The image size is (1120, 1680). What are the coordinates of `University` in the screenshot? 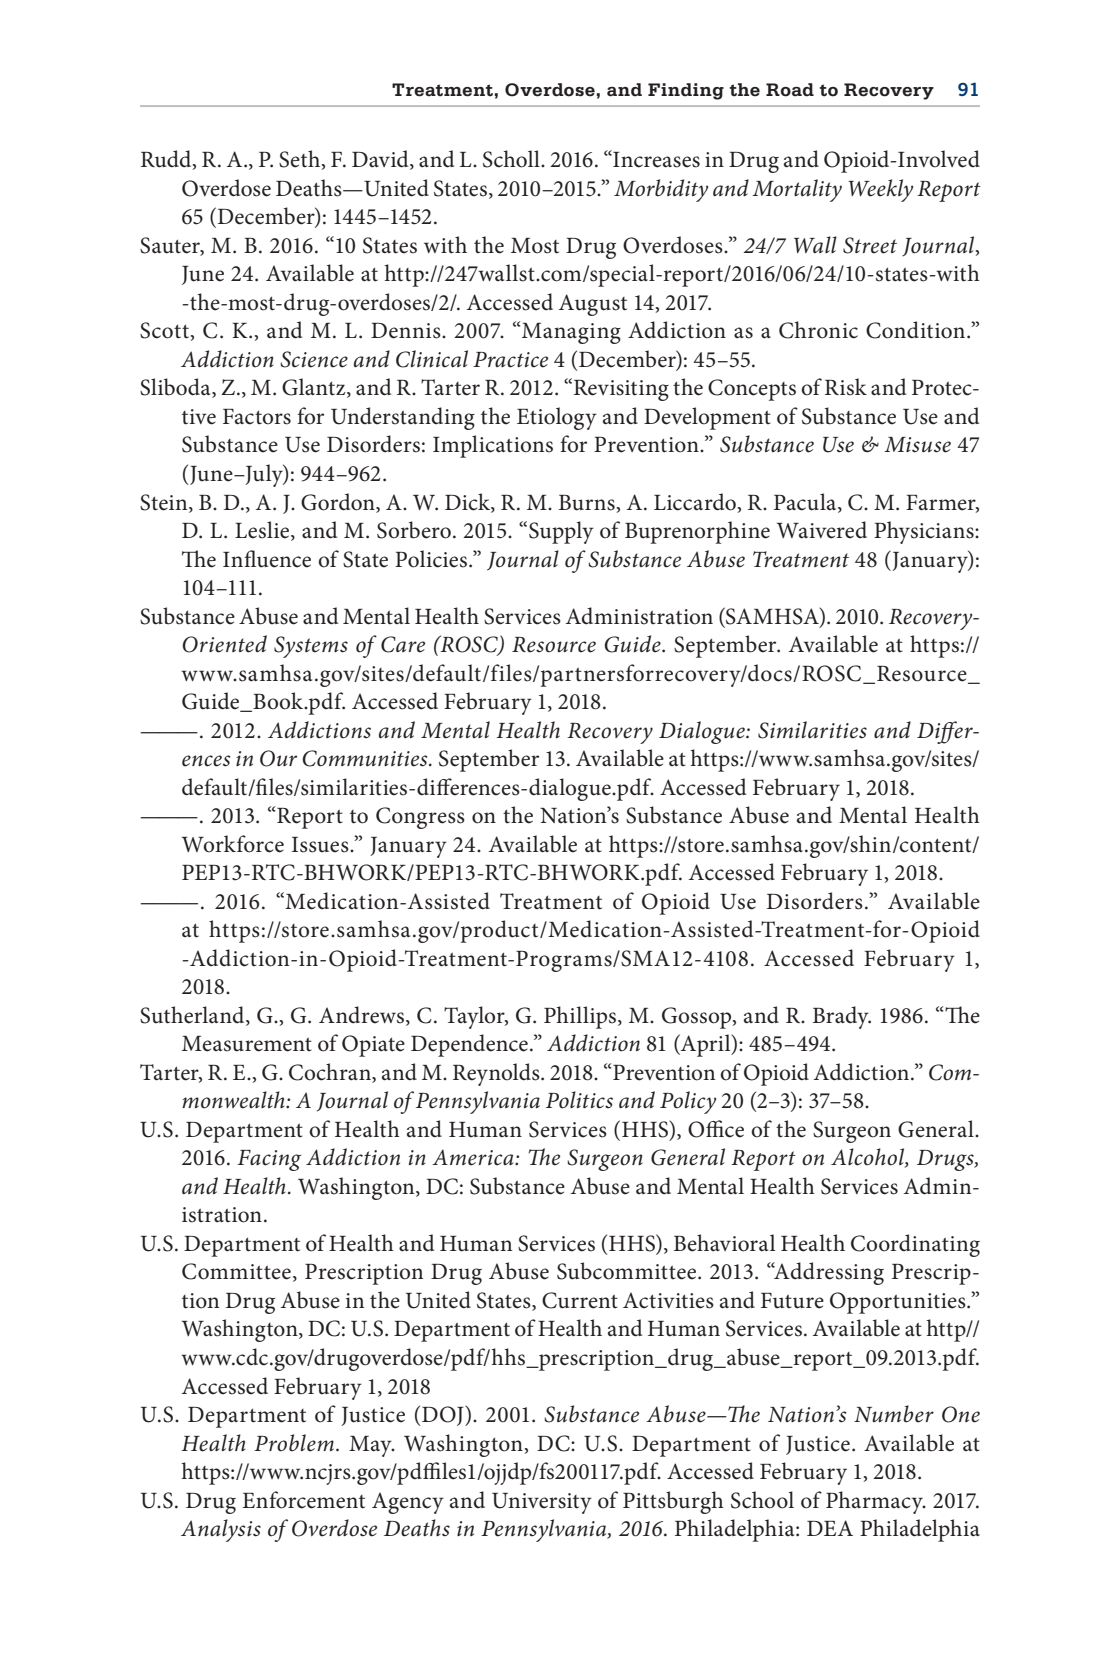 It's located at (542, 1503).
